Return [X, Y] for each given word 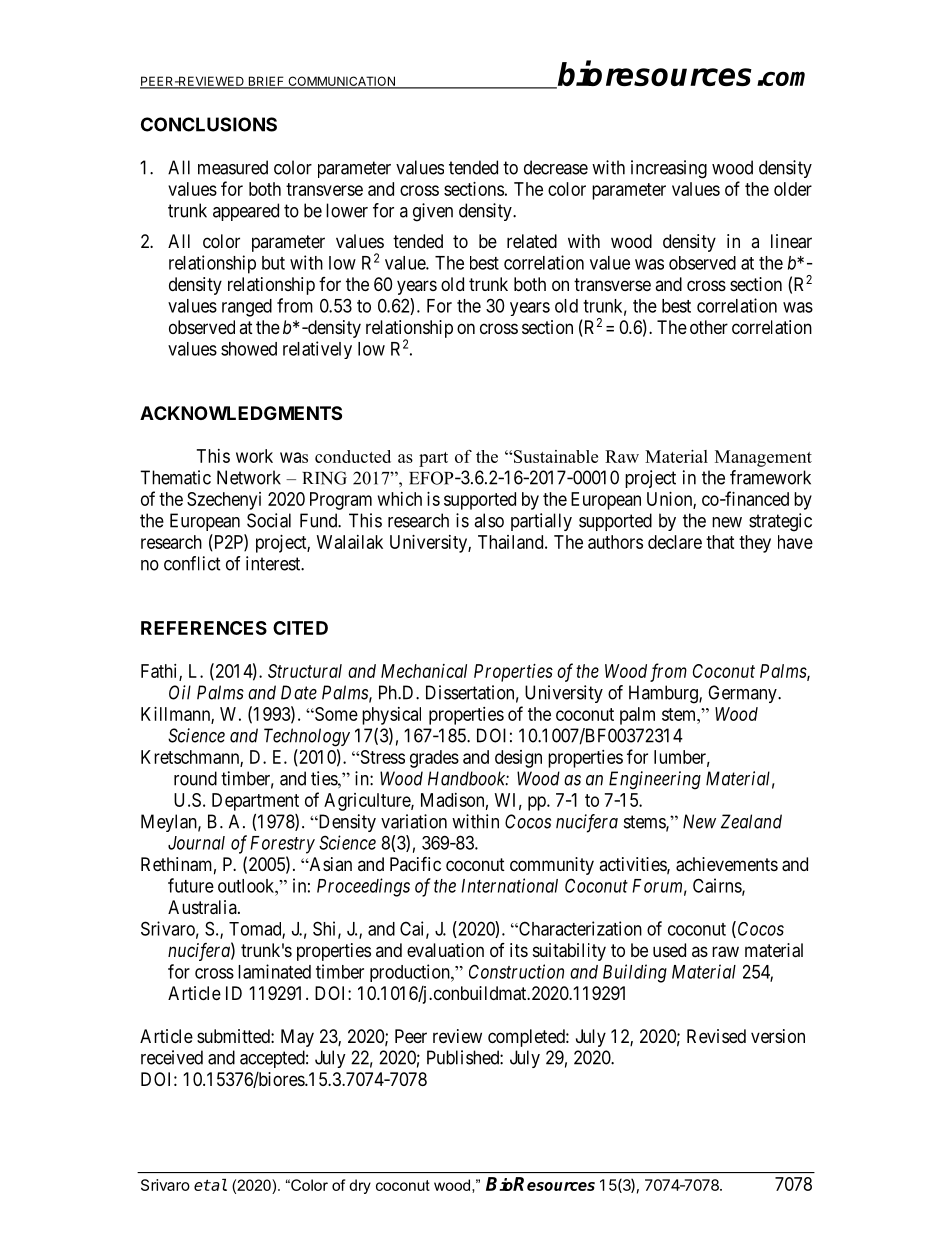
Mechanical [424, 671]
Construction [516, 971]
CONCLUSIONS [209, 124]
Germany [743, 694]
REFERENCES [204, 628]
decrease [556, 167]
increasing [669, 169]
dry [360, 1186]
